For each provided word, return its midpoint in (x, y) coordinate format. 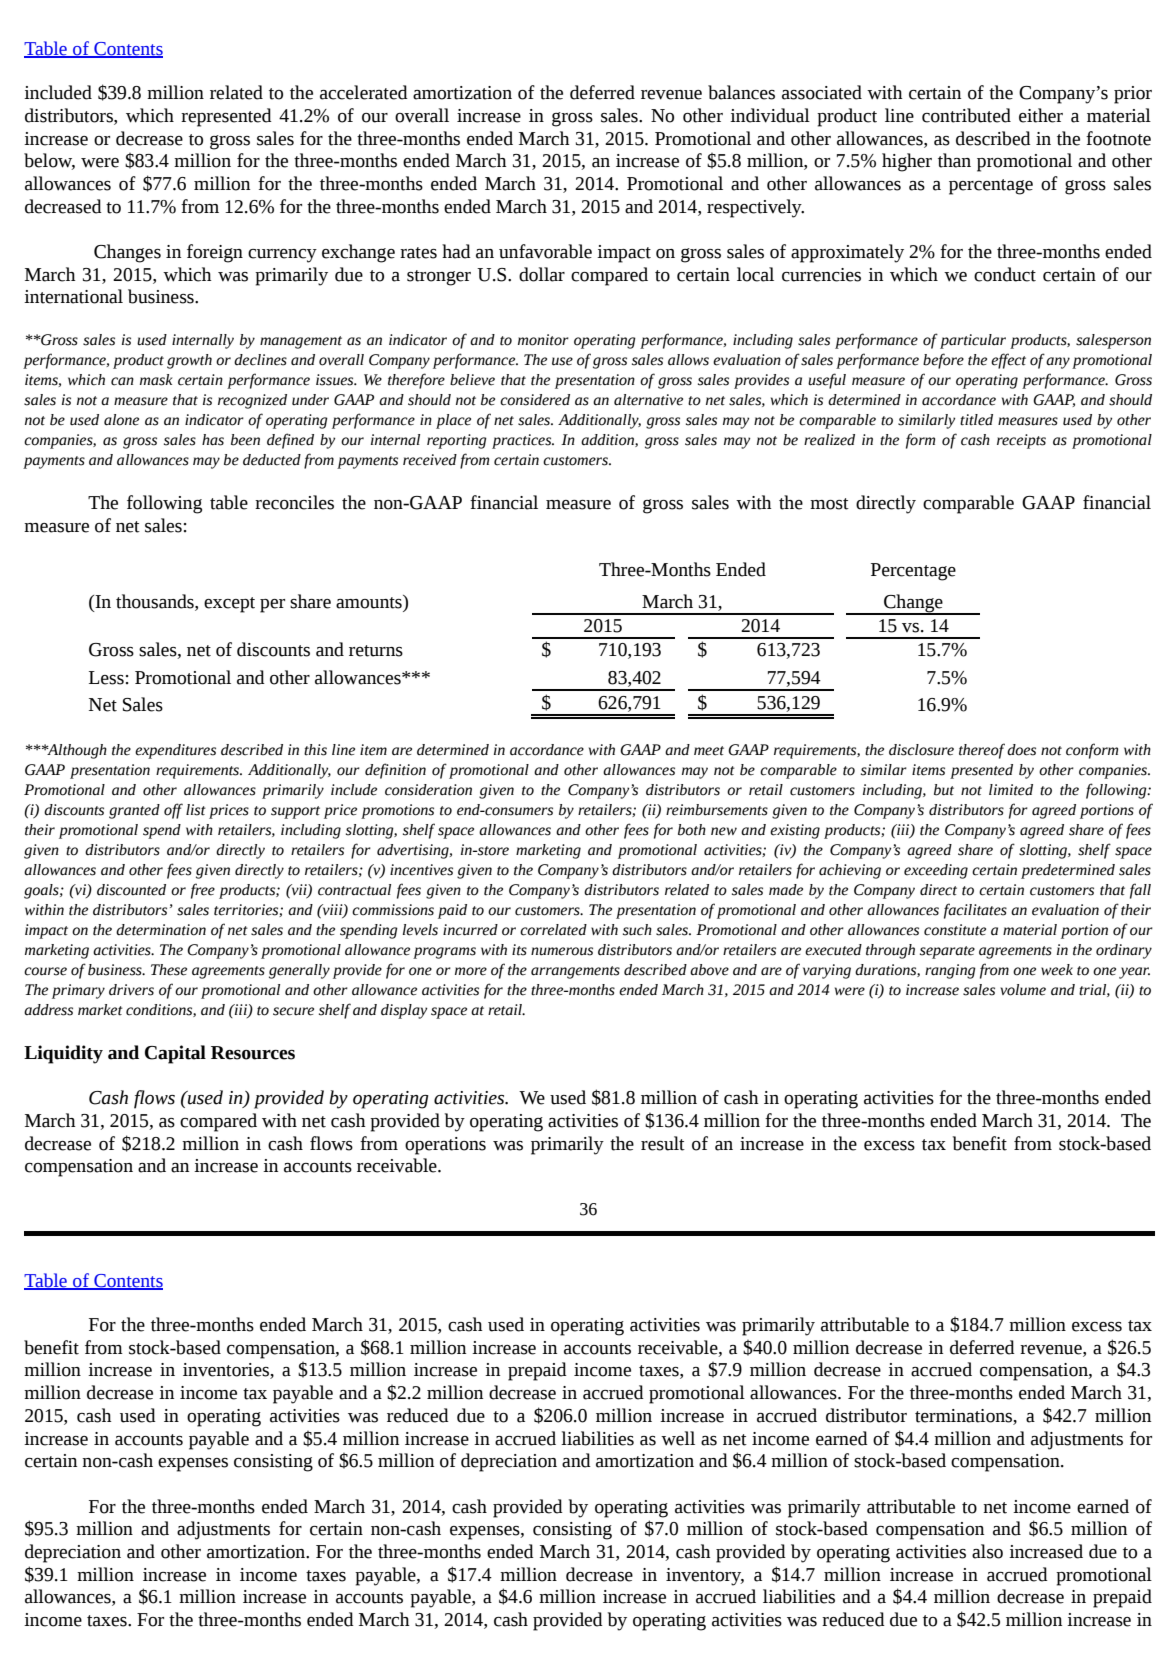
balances (741, 92)
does (1021, 750)
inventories (227, 1371)
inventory (705, 1577)
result (663, 1143)
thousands (156, 601)
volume (1023, 990)
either (1041, 115)
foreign (215, 253)
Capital (175, 1054)
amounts (370, 602)
